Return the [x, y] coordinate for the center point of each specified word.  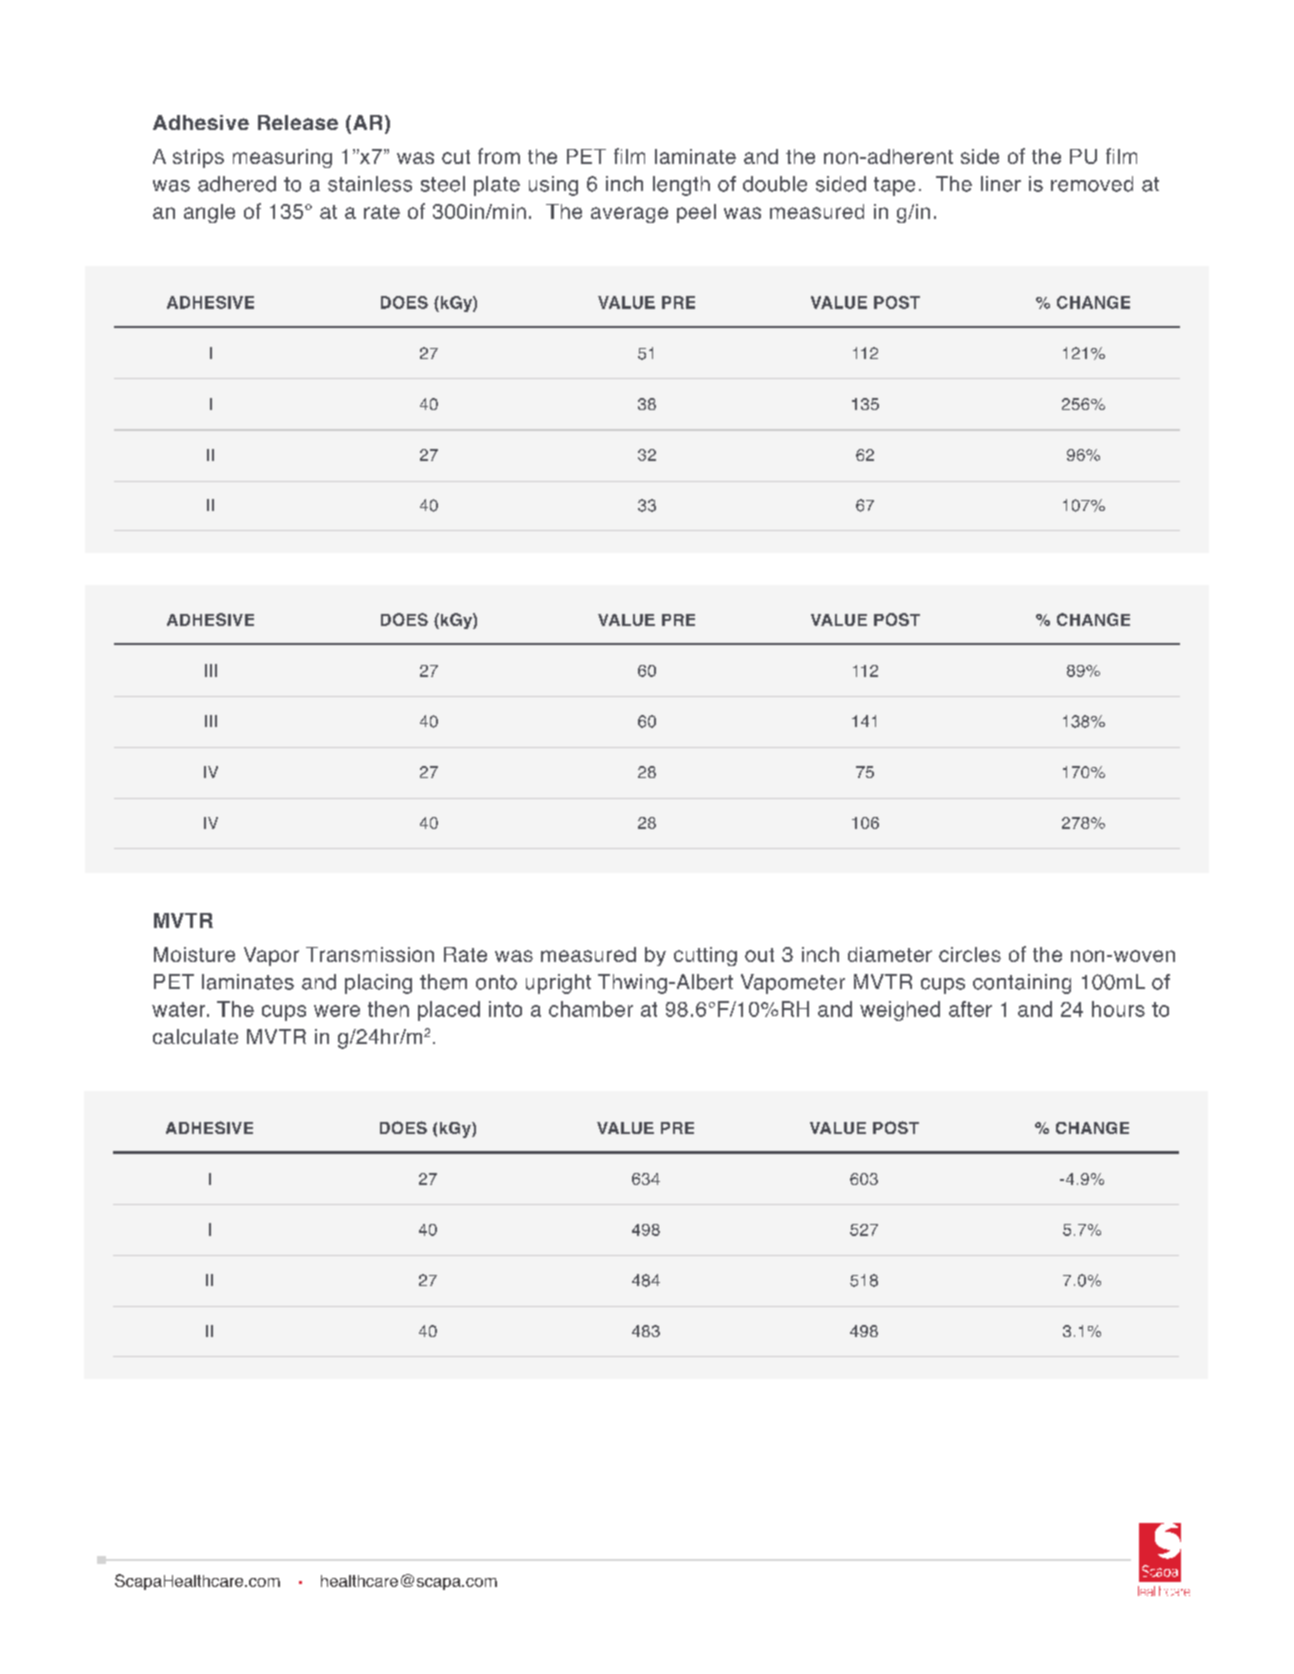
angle [209, 213]
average [629, 215]
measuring [282, 158]
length [681, 186]
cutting [705, 956]
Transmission [370, 954]
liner [1001, 184]
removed [1092, 184]
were [337, 1011]
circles [970, 954]
